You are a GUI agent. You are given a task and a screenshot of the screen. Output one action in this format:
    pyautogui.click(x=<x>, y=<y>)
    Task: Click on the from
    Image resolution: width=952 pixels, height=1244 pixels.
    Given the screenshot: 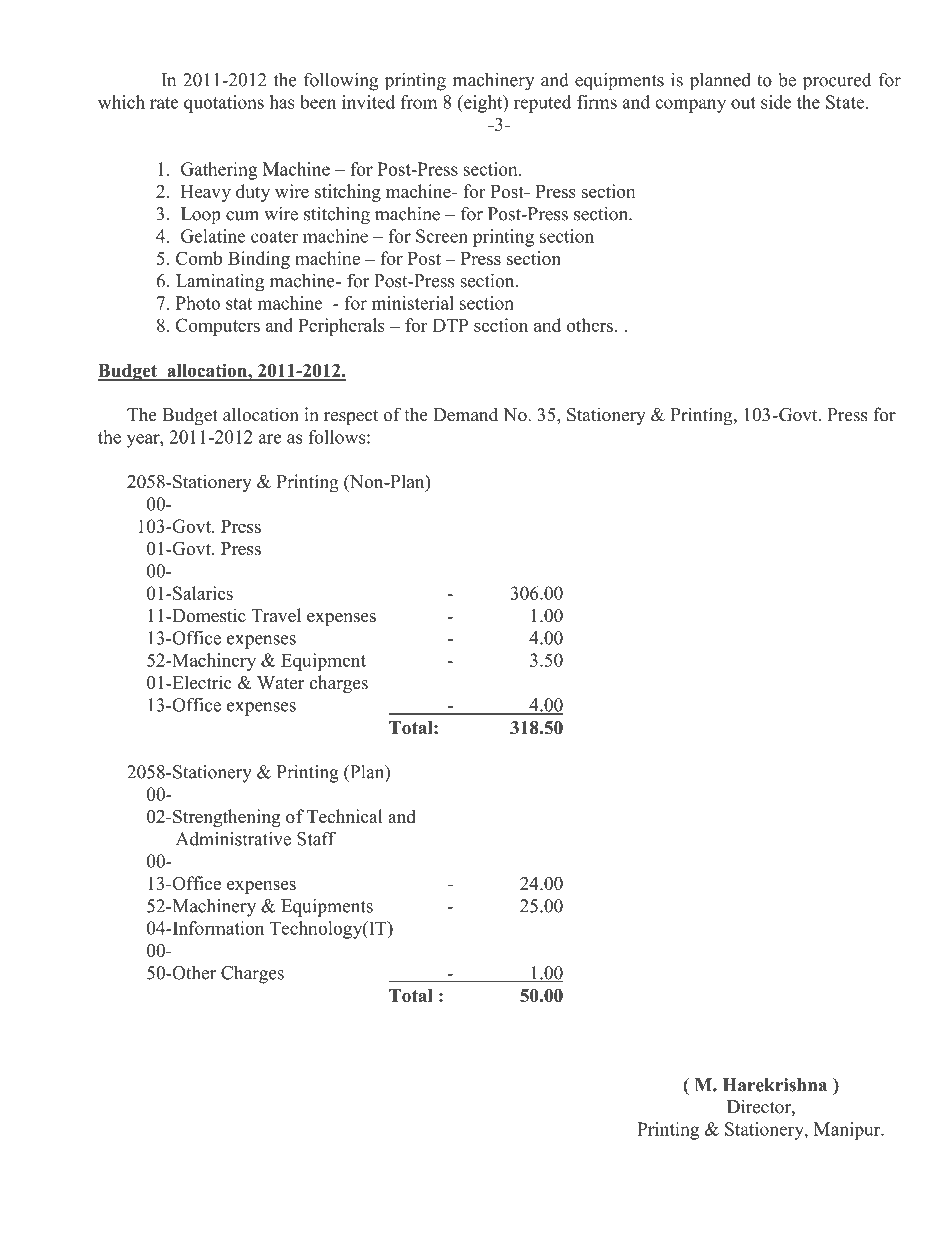 What is the action you would take?
    pyautogui.click(x=419, y=102)
